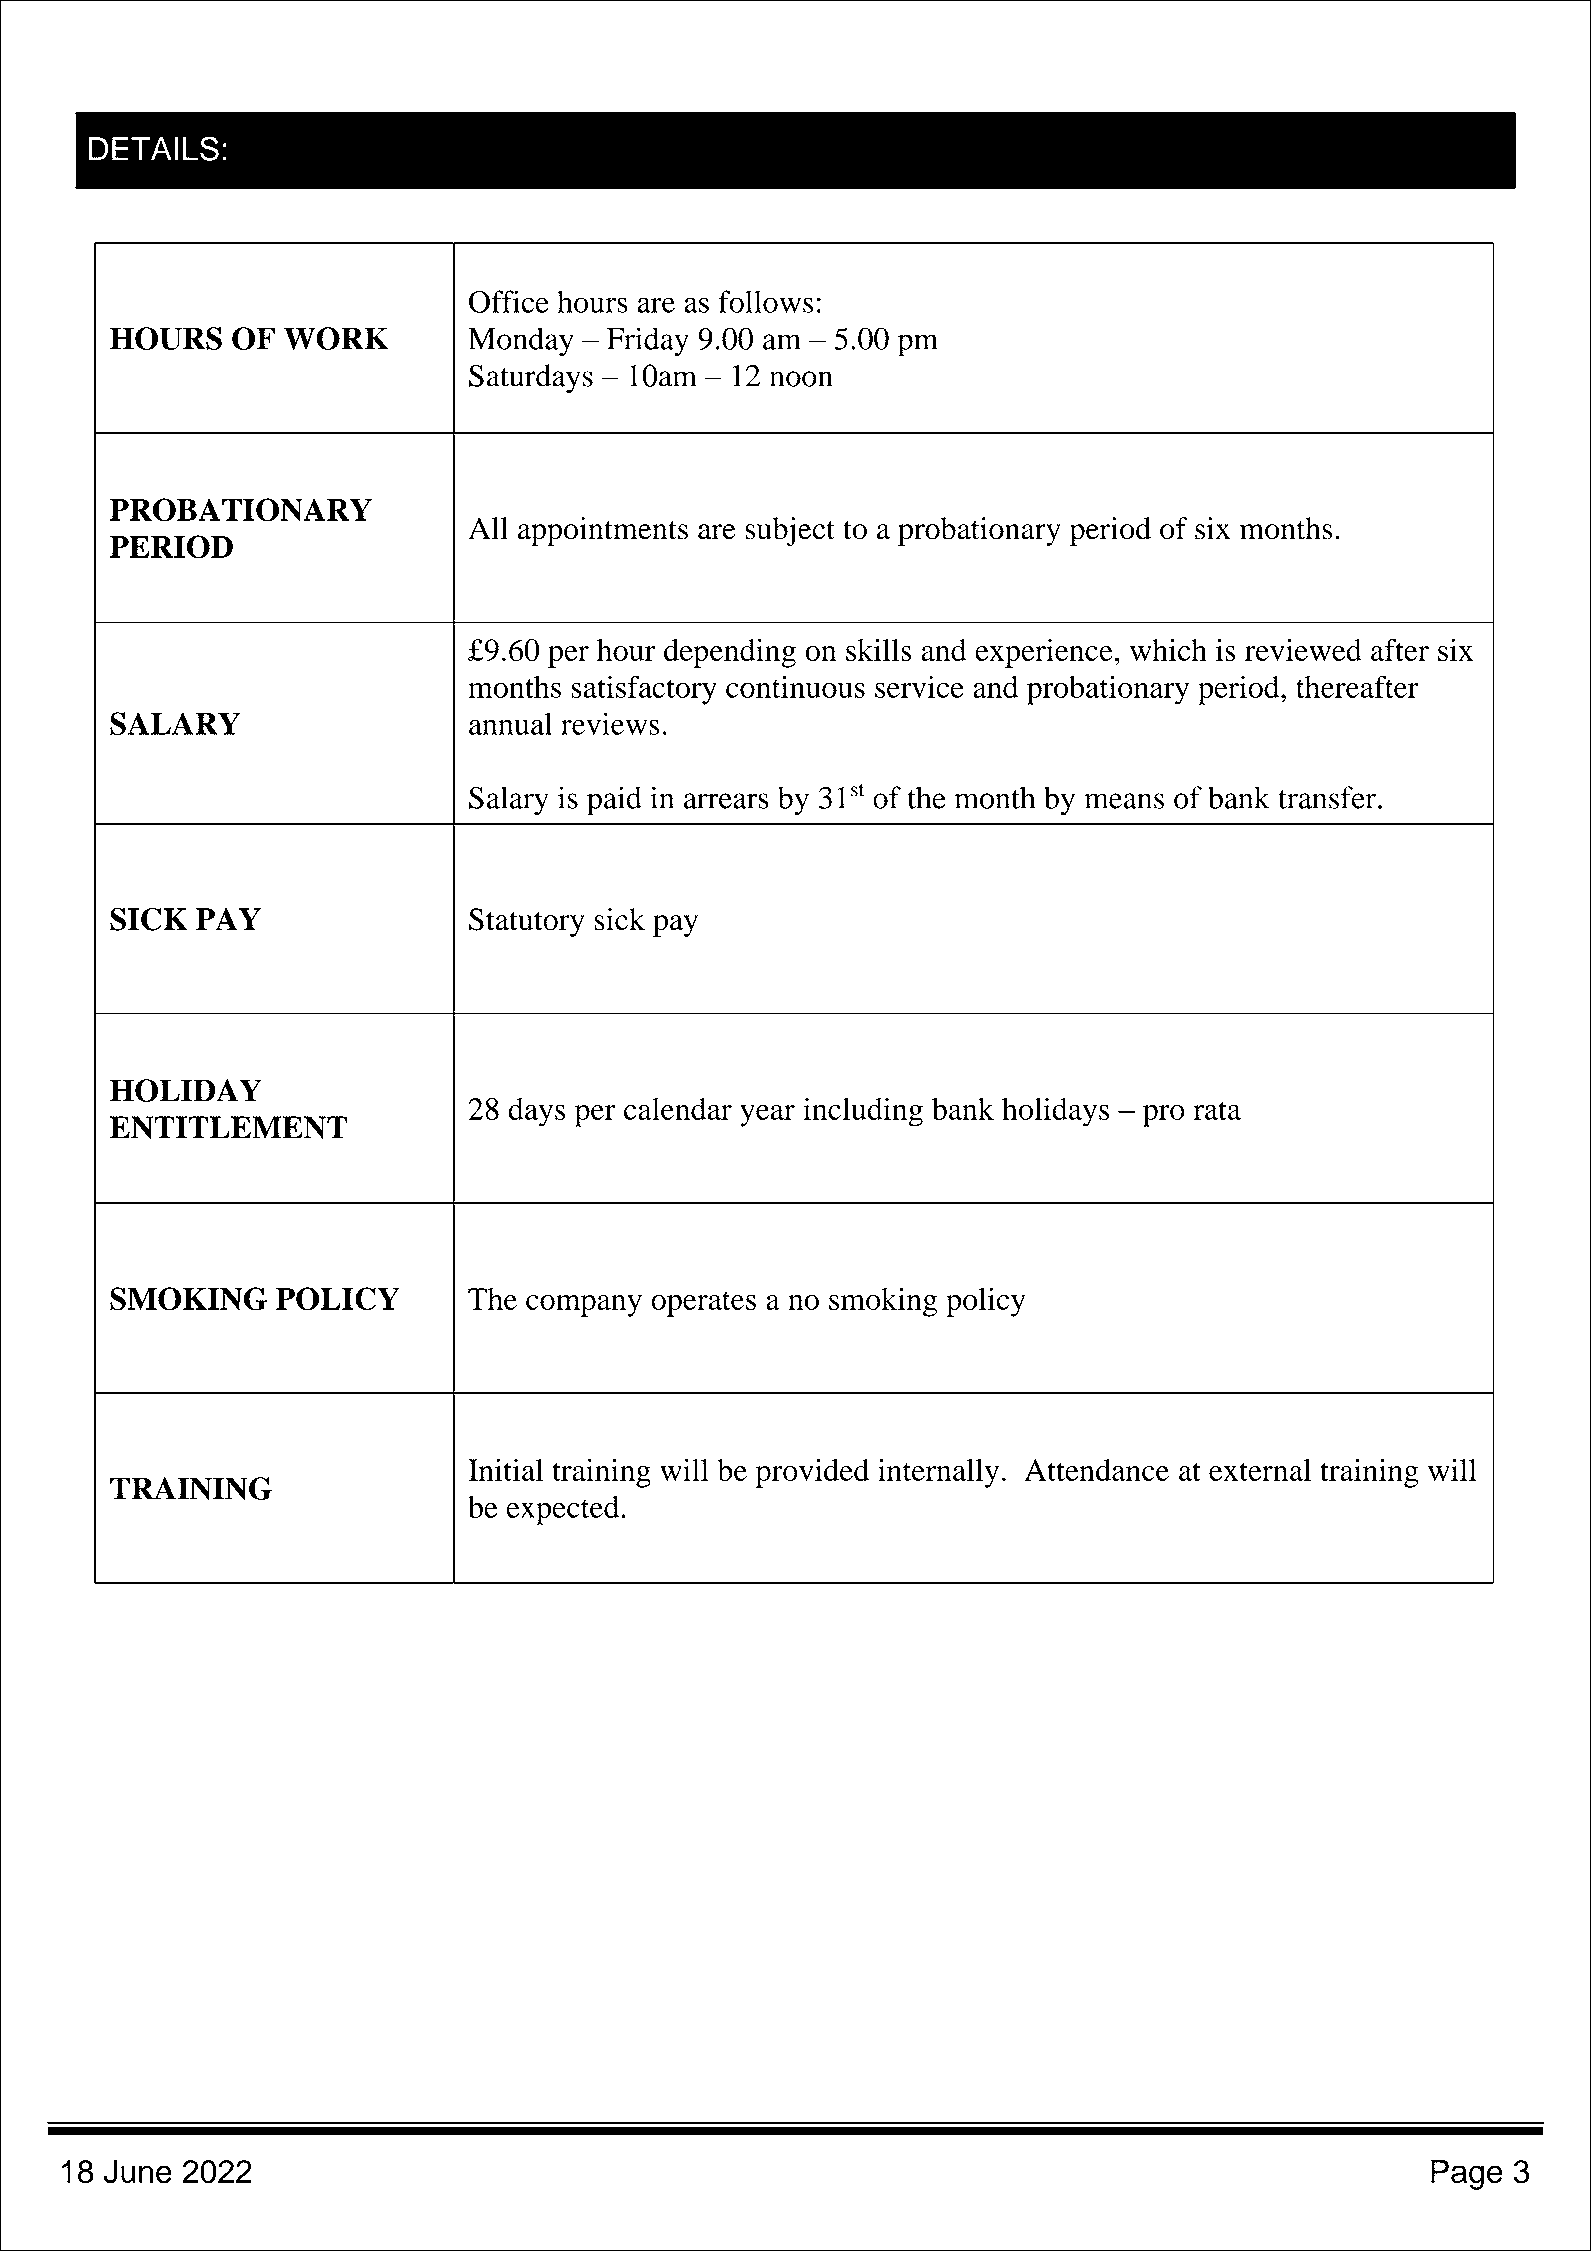 The height and width of the image is (2251, 1591). I want to click on follows, so click(765, 301).
